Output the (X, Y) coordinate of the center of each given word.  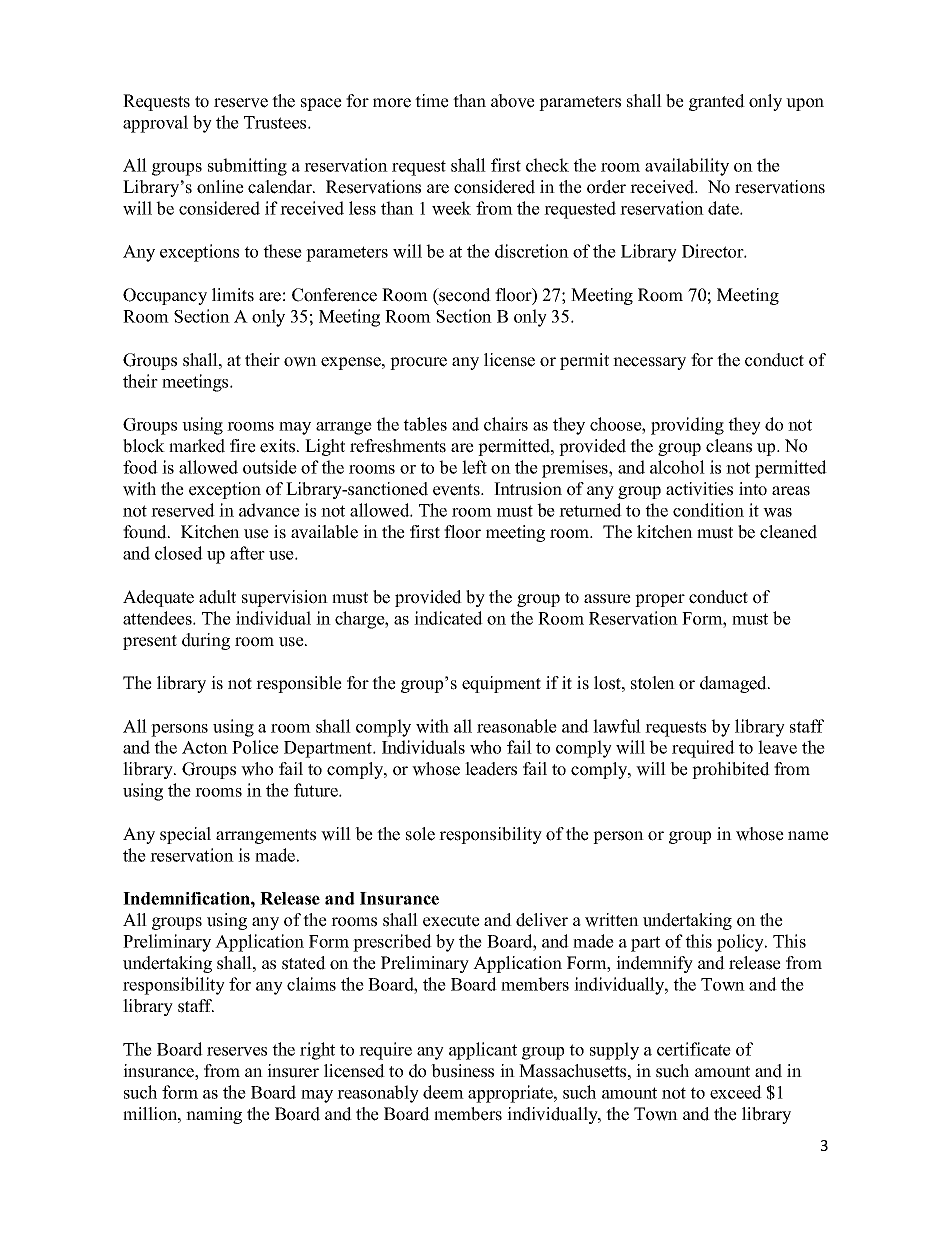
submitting (247, 167)
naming (214, 1115)
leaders (491, 769)
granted (717, 102)
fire (243, 446)
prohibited (731, 770)
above (513, 101)
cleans (729, 446)
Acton (205, 747)
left (474, 467)
